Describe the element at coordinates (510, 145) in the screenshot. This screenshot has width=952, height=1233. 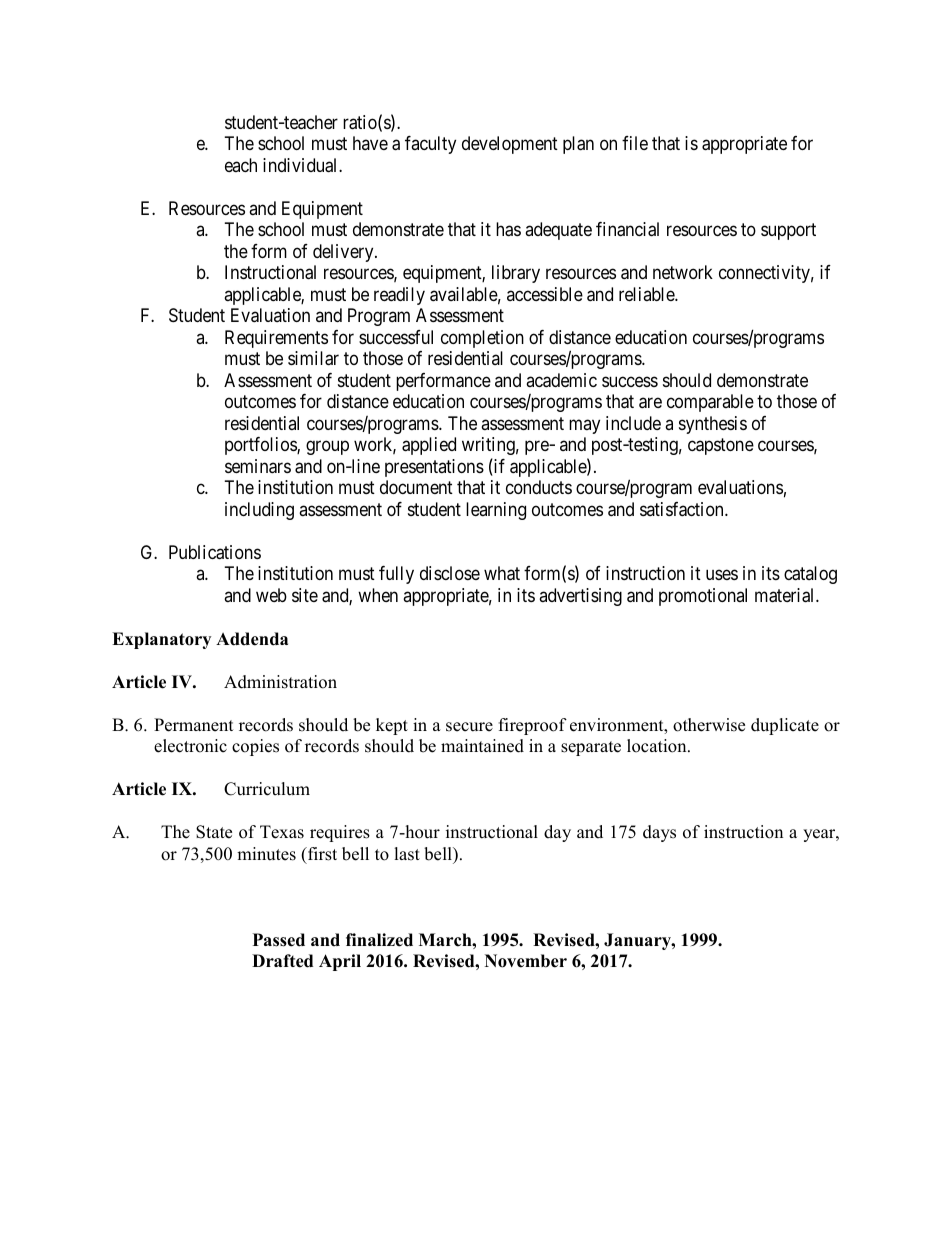
I see `development` at that location.
